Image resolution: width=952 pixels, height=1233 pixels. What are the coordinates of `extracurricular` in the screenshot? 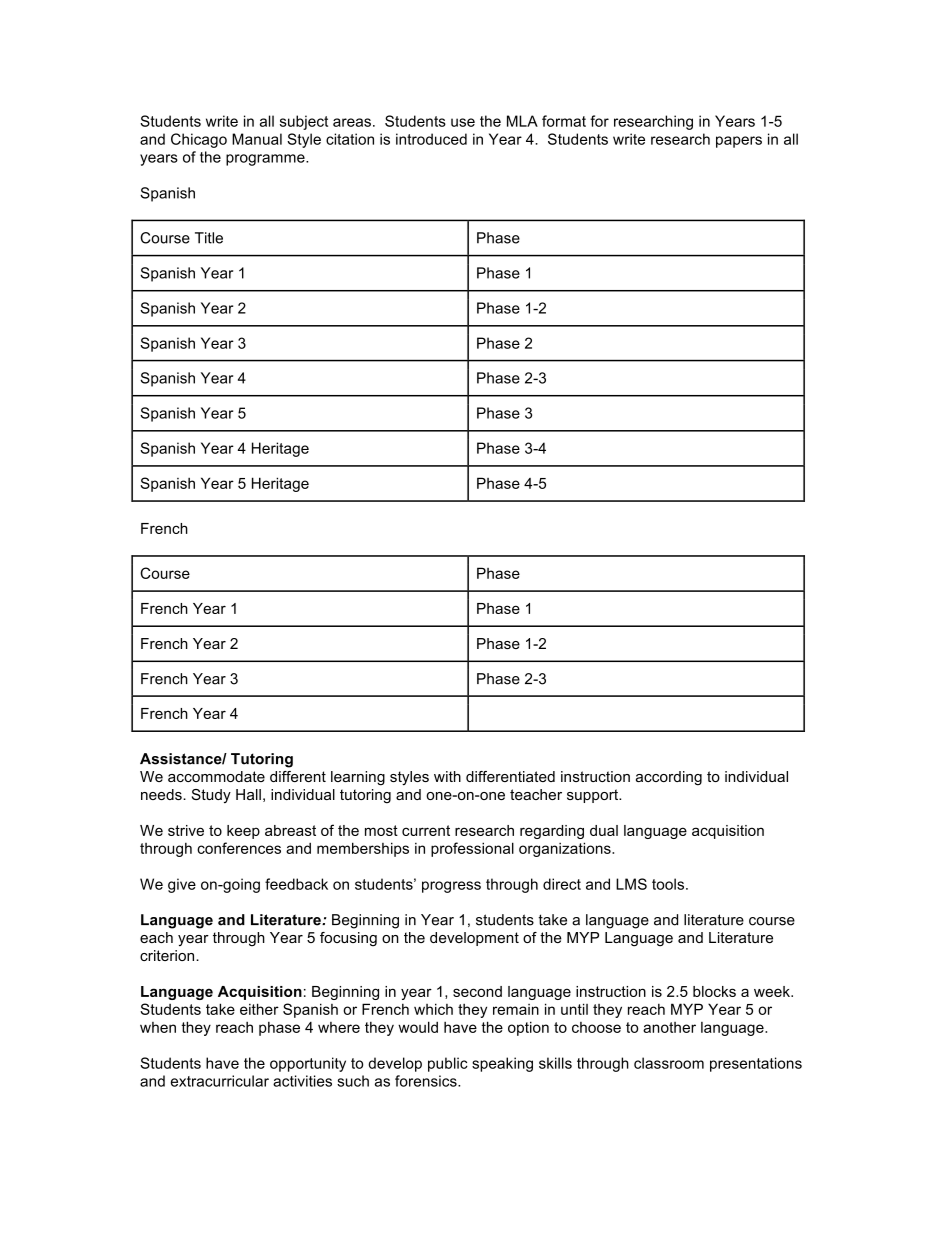 It's located at (220, 1081).
